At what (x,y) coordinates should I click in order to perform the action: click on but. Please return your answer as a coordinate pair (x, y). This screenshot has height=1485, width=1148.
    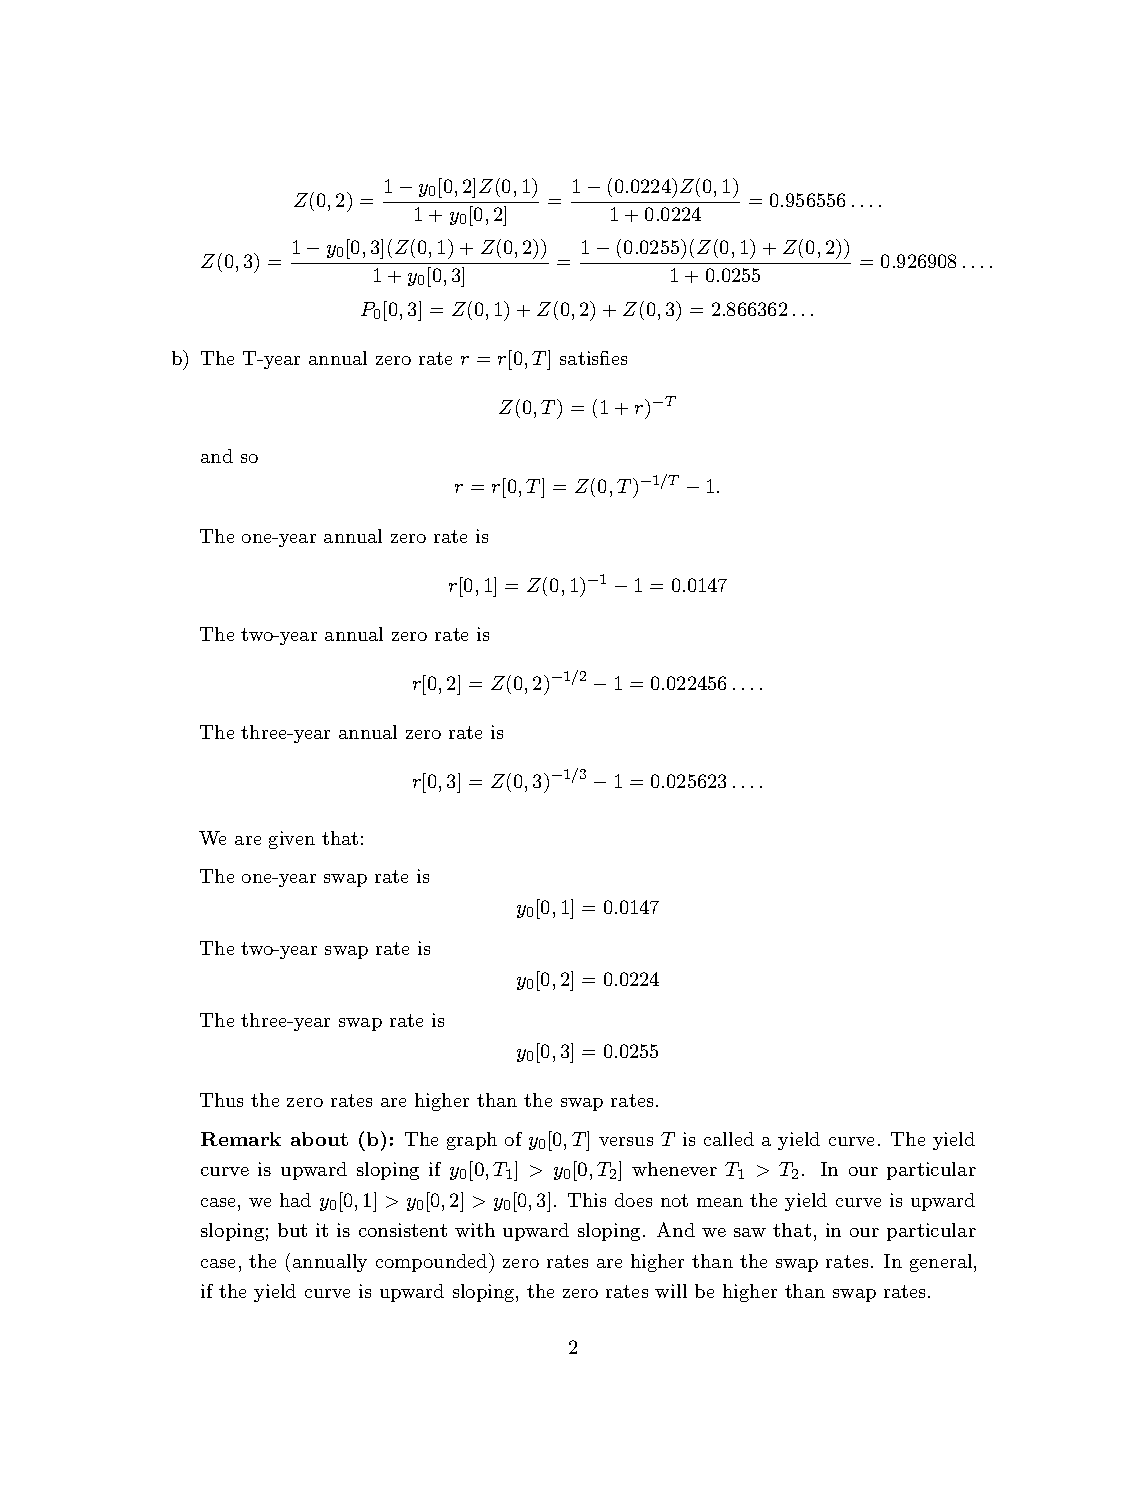
    Looking at the image, I should click on (292, 1230).
